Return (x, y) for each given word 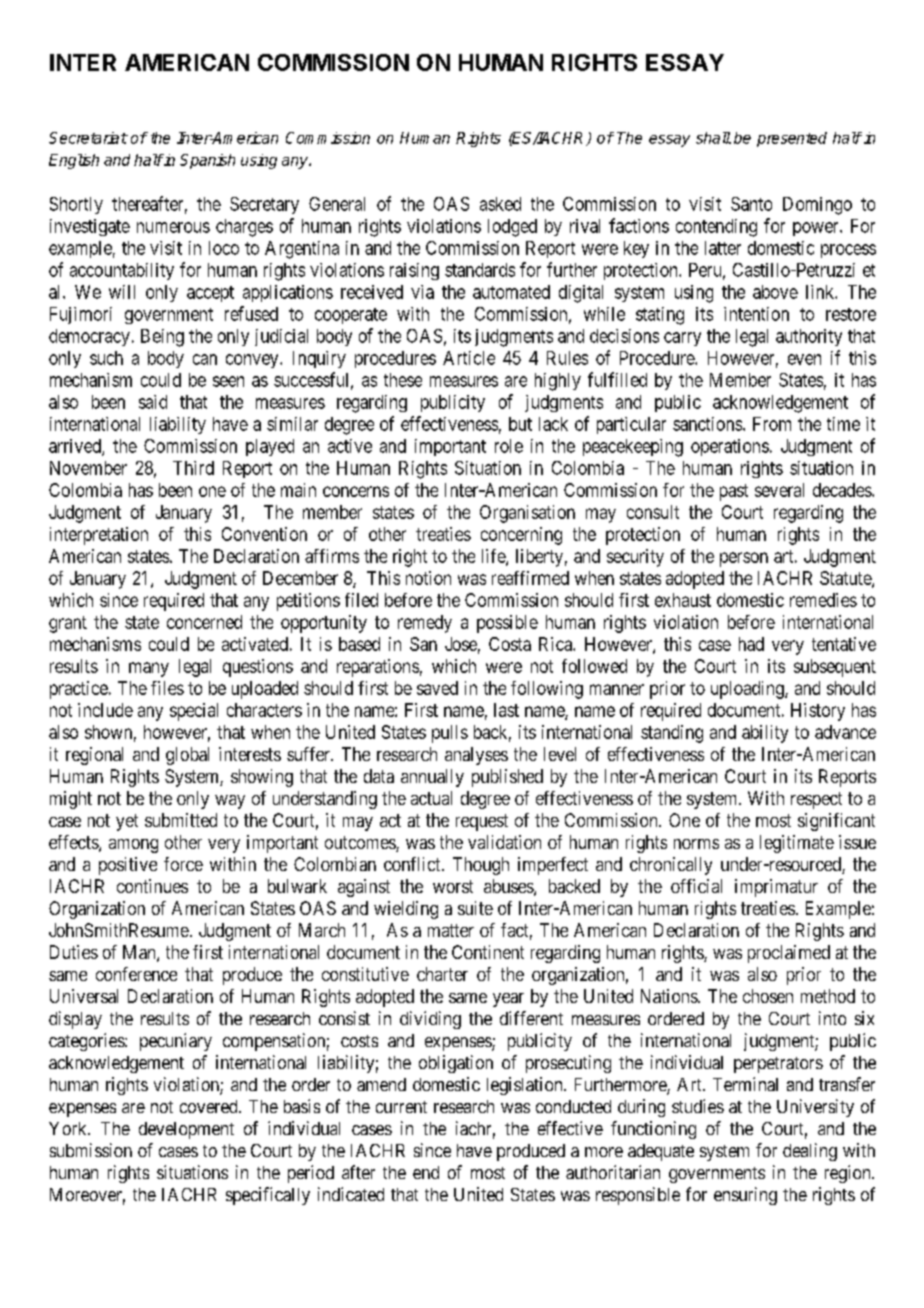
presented (792, 139)
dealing (810, 1152)
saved (437, 688)
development (186, 1130)
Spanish (207, 161)
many (149, 669)
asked (500, 204)
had (751, 644)
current (401, 1107)
